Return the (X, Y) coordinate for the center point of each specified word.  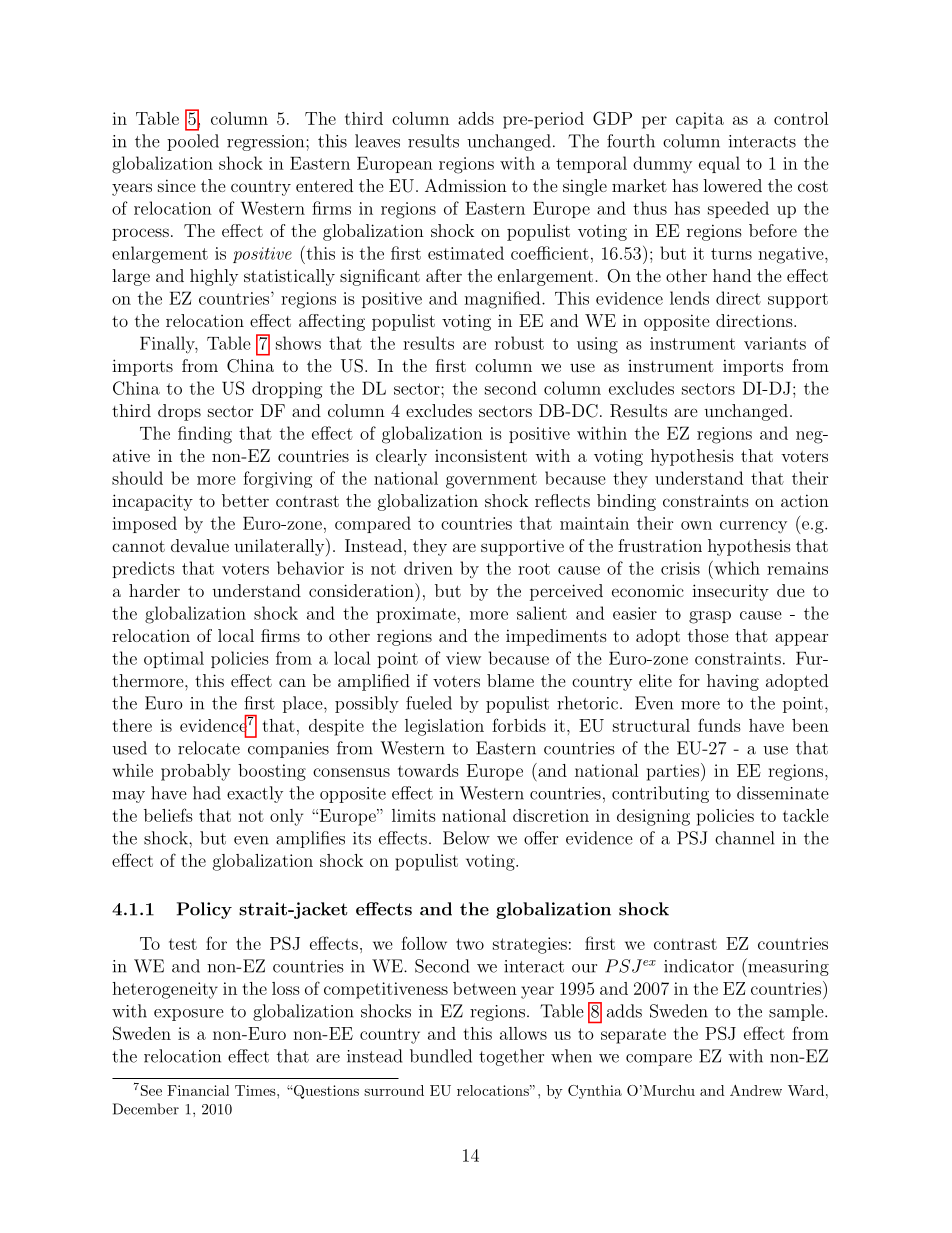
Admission (466, 185)
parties (673, 772)
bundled (441, 1056)
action (805, 500)
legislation (444, 727)
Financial (198, 1090)
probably (195, 772)
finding (205, 435)
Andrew (756, 1090)
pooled (193, 142)
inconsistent (481, 455)
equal (719, 164)
